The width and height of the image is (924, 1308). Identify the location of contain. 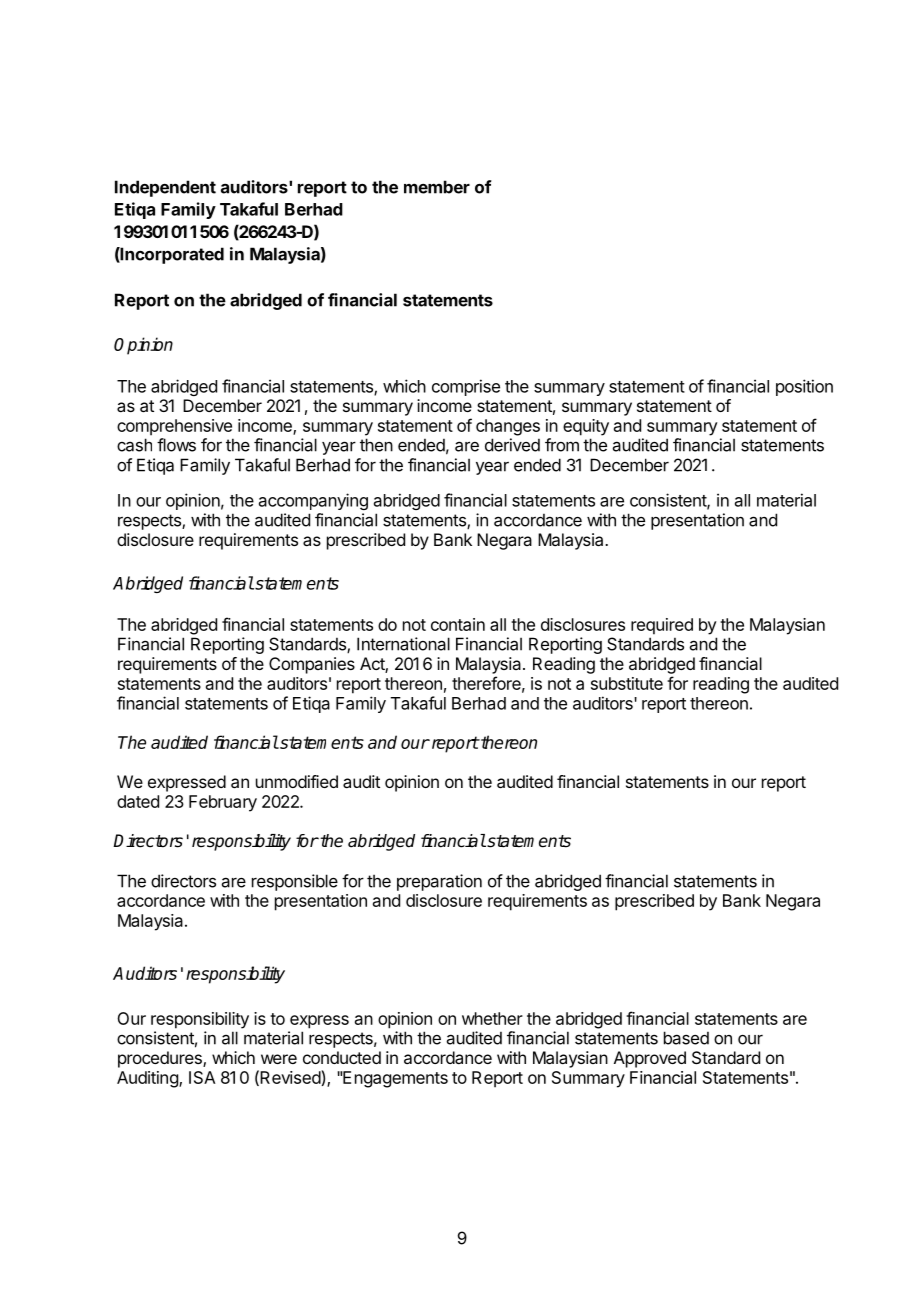
(458, 624).
